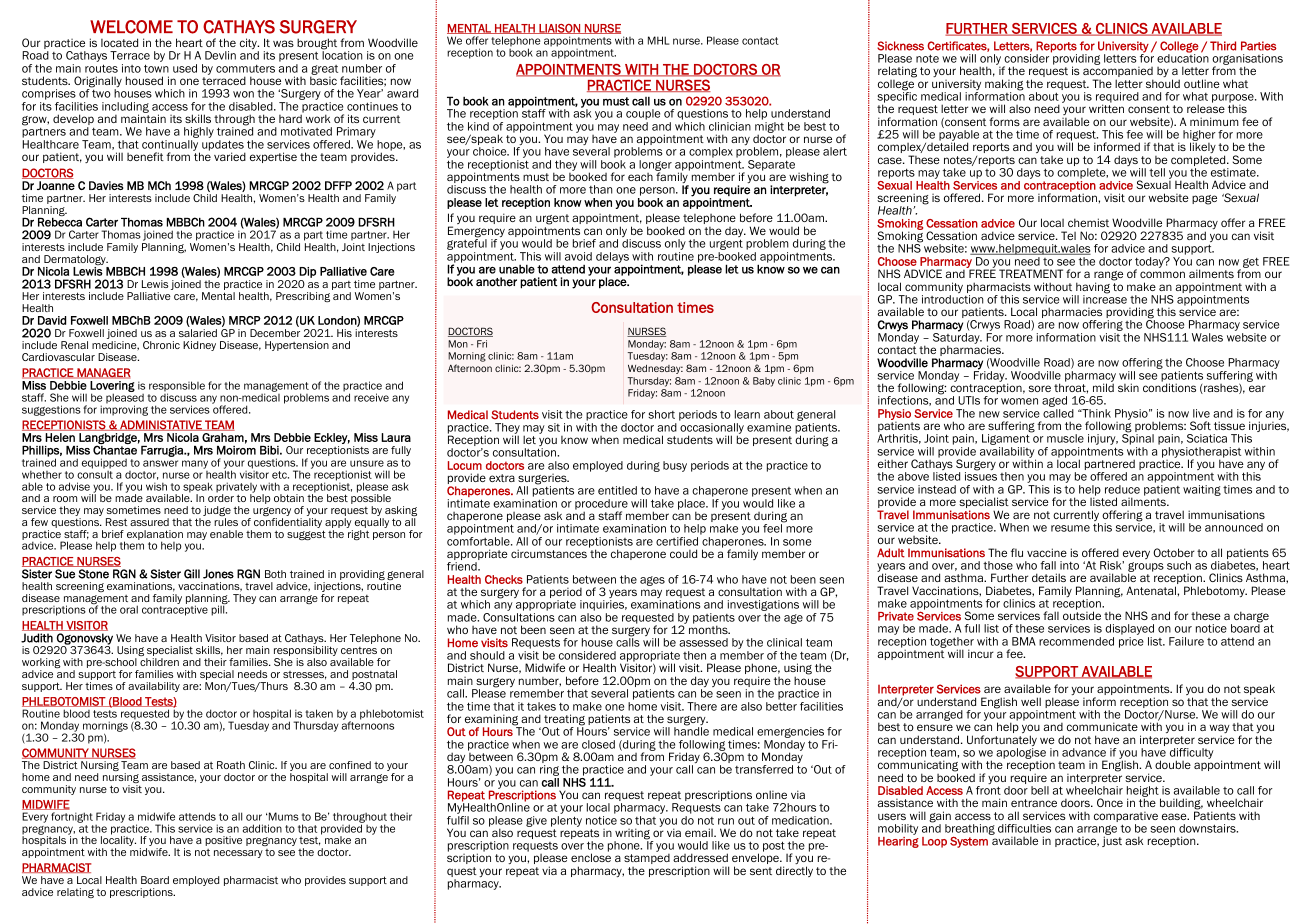  Describe the element at coordinates (1092, 289) in the screenshot. I see `having` at that location.
